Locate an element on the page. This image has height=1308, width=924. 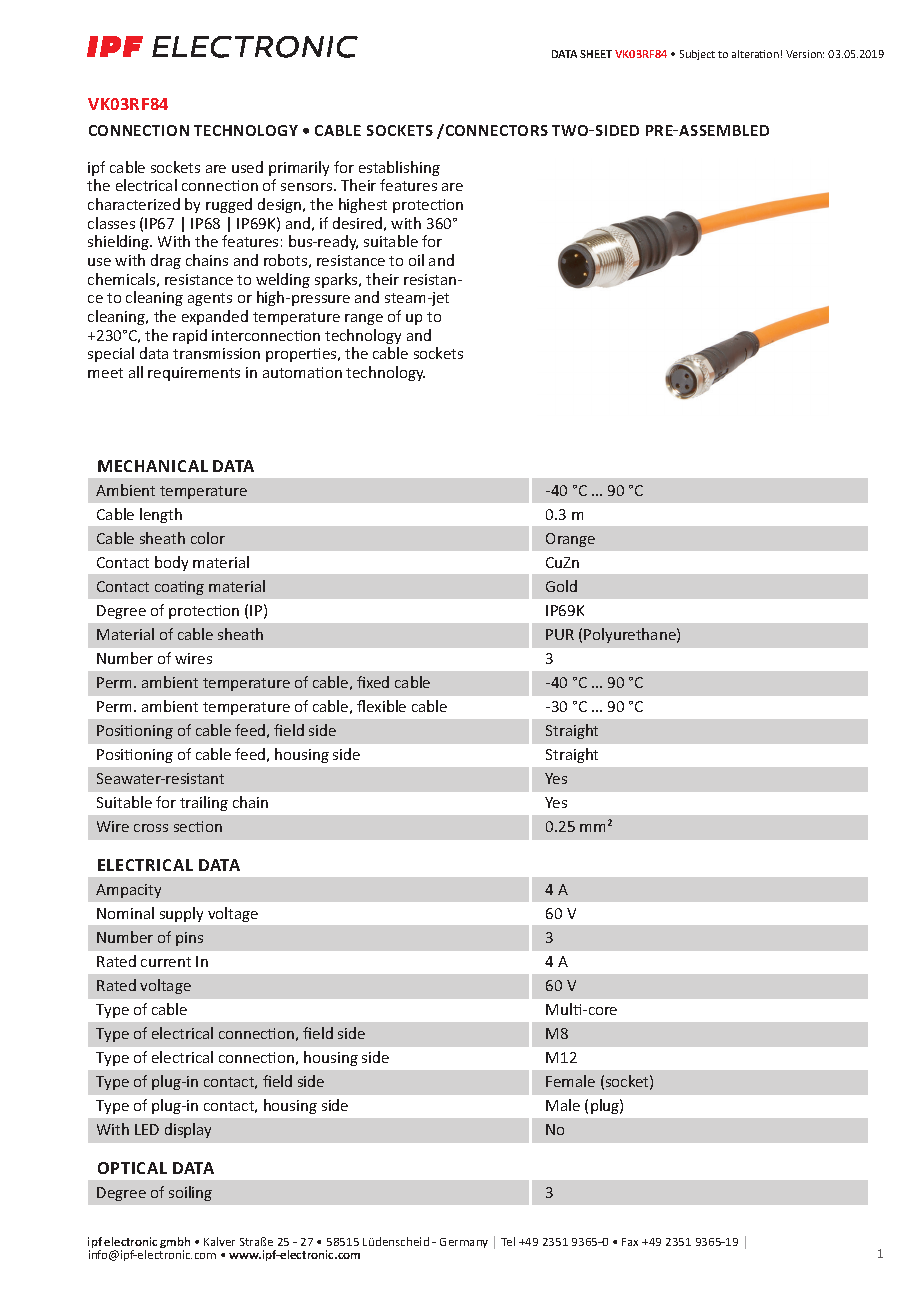
used is located at coordinates (247, 167).
